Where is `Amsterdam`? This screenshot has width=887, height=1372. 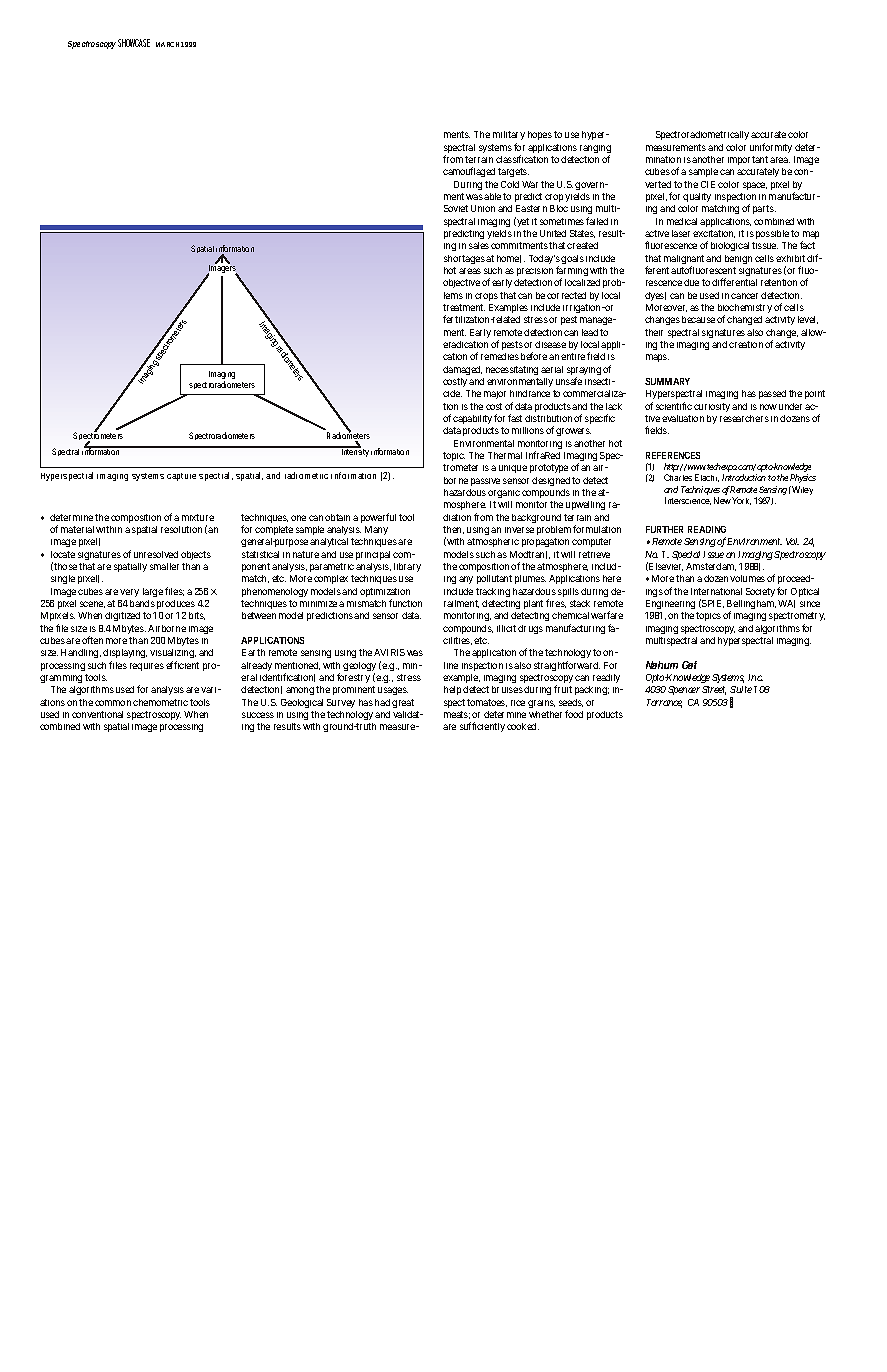
Amsterdam is located at coordinates (711, 567).
